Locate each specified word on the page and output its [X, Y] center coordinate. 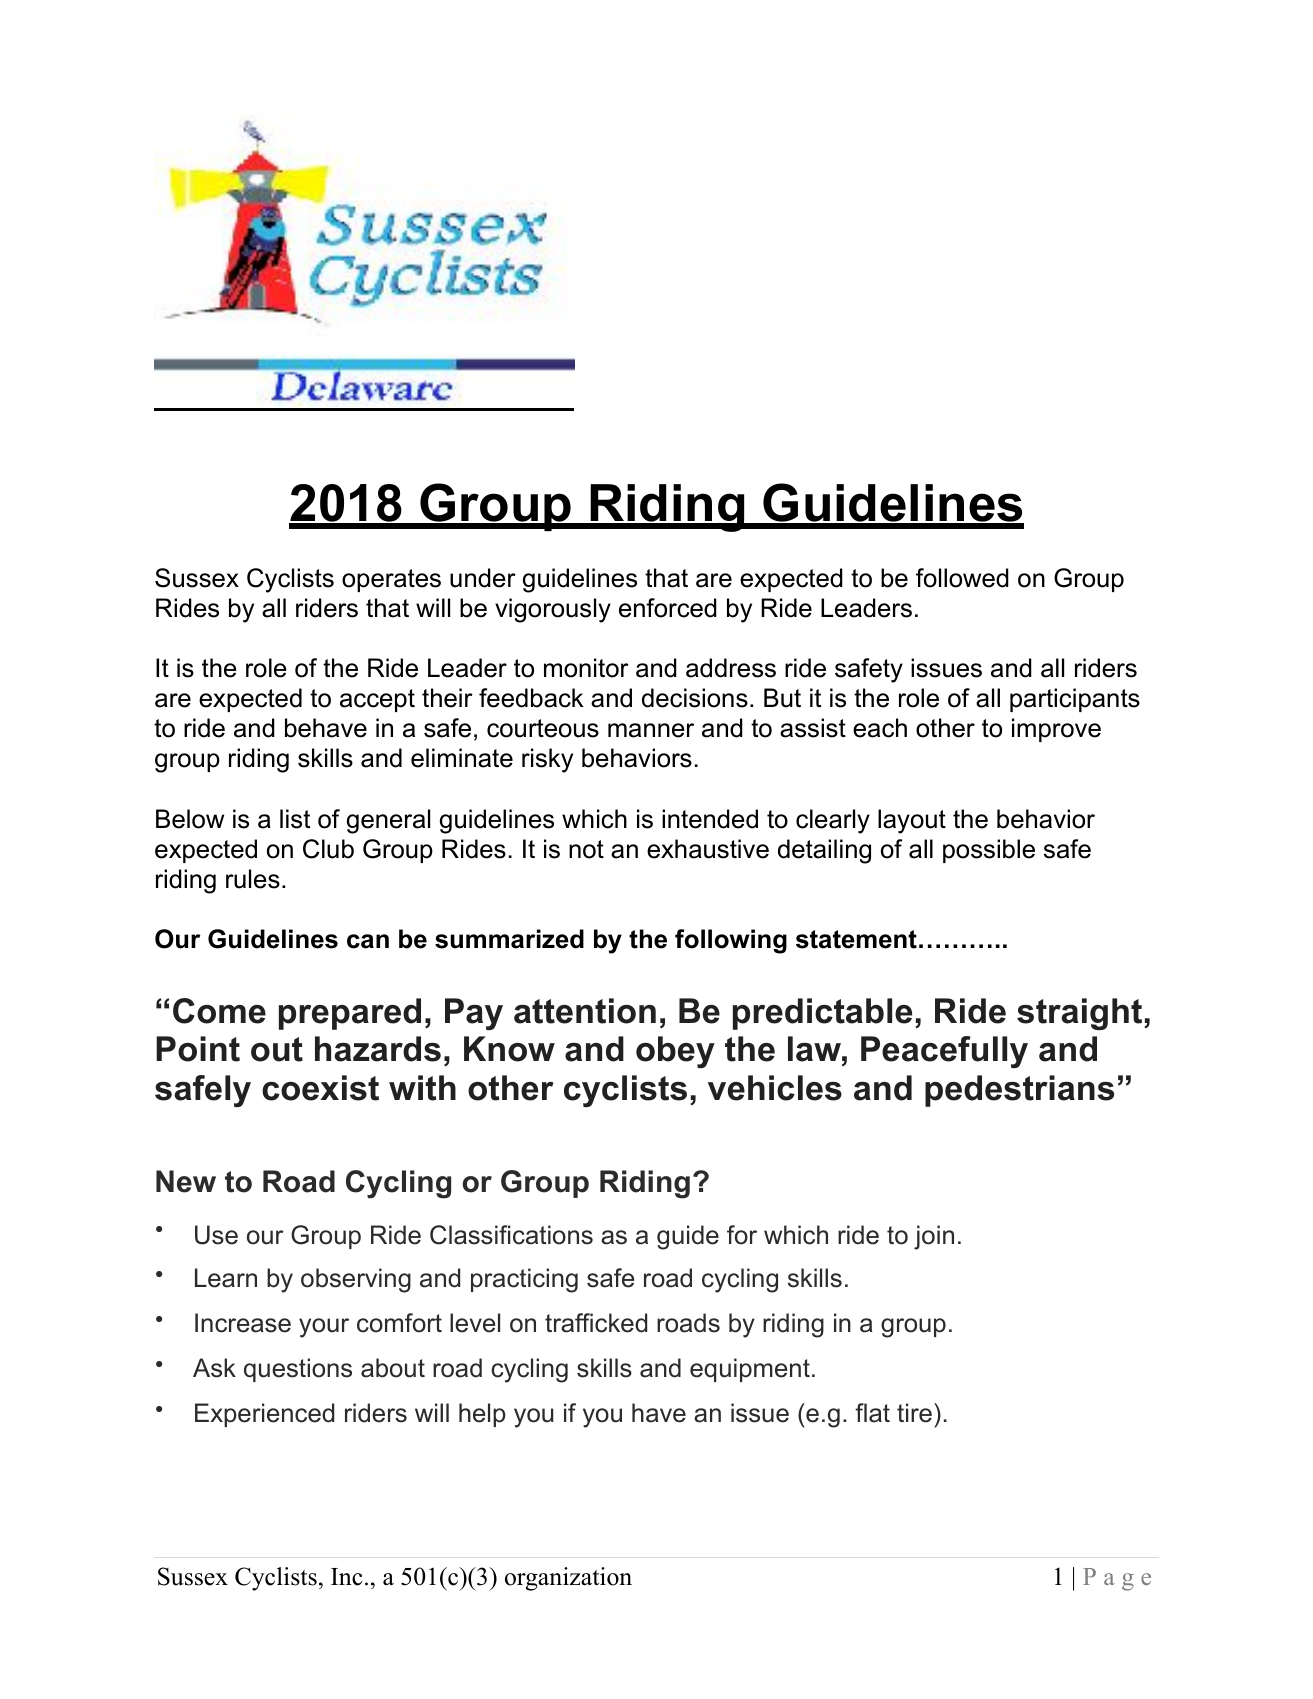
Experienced [264, 1415]
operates [391, 580]
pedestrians [1019, 1091]
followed [962, 578]
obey [675, 1052]
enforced [668, 608]
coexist [320, 1088]
